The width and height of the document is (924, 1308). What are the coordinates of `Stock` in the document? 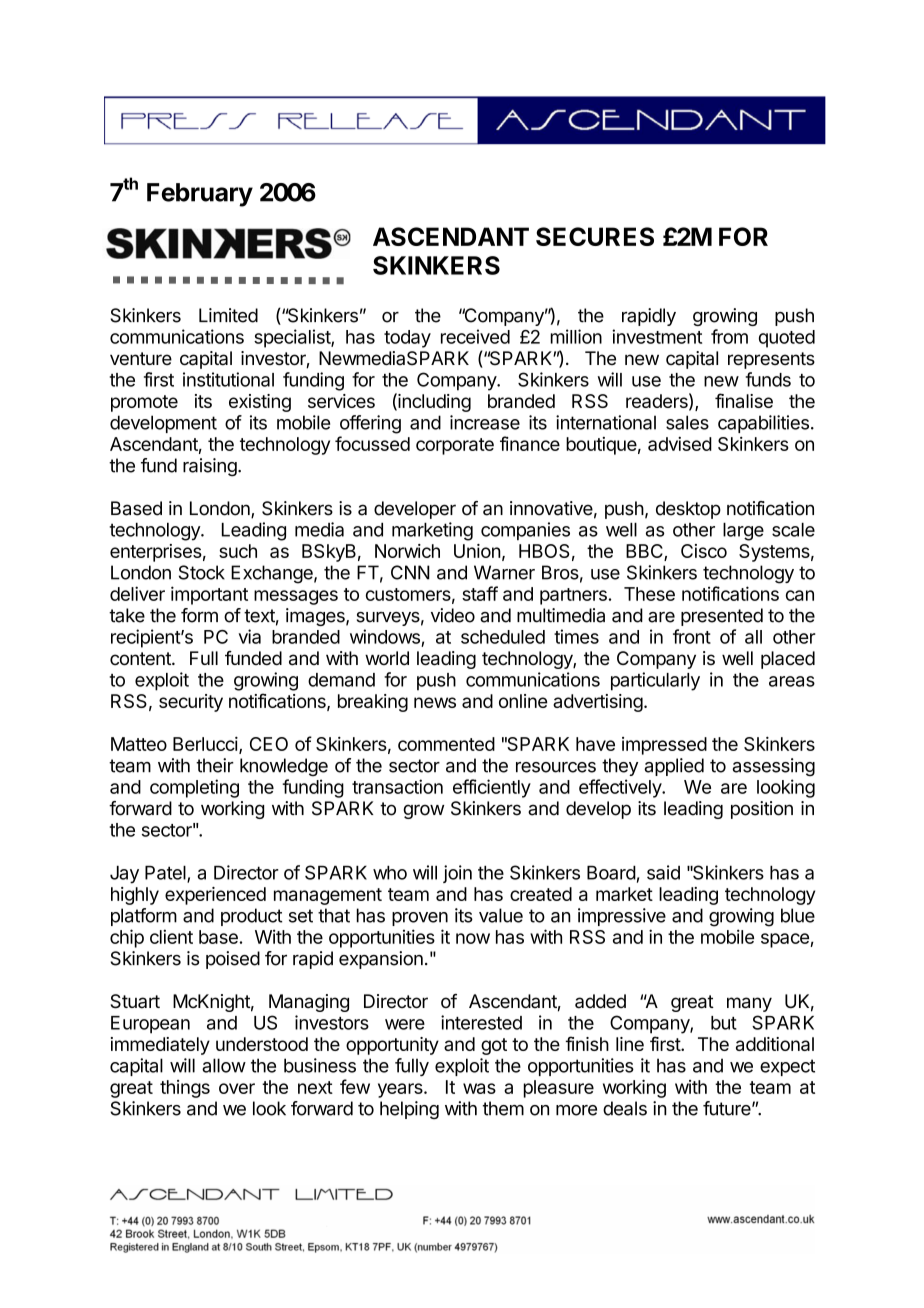 It's located at (202, 572).
